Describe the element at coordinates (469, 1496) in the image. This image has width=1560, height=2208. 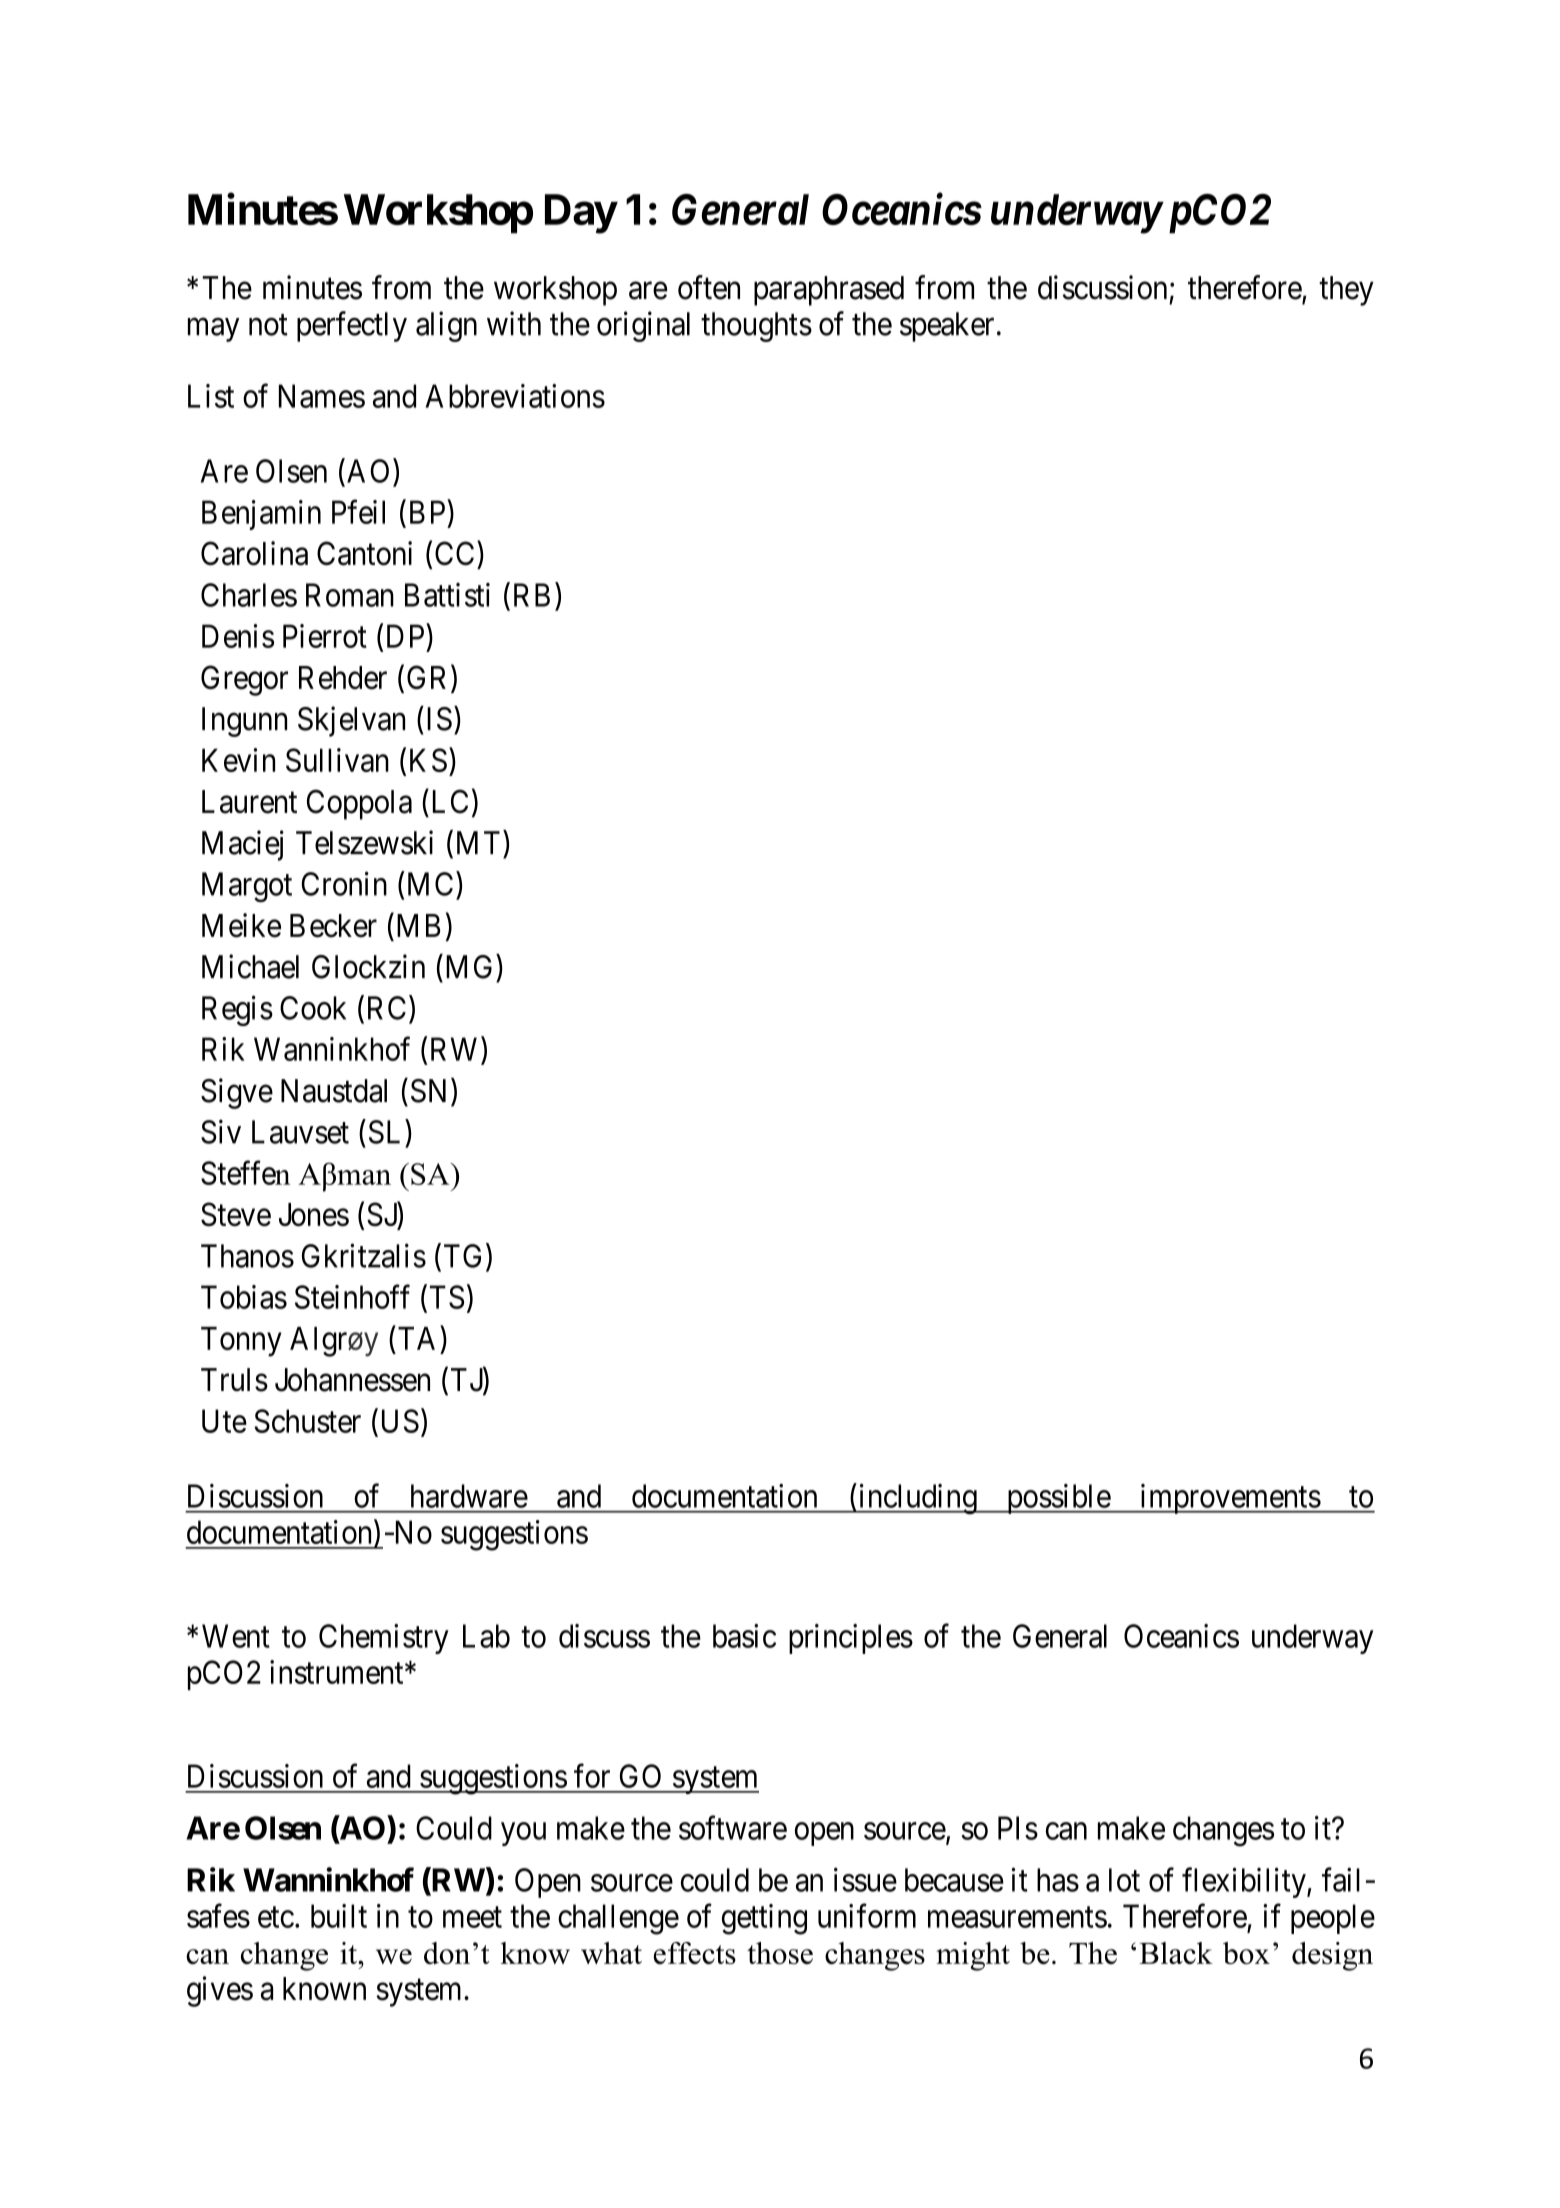
I see `hardware` at that location.
